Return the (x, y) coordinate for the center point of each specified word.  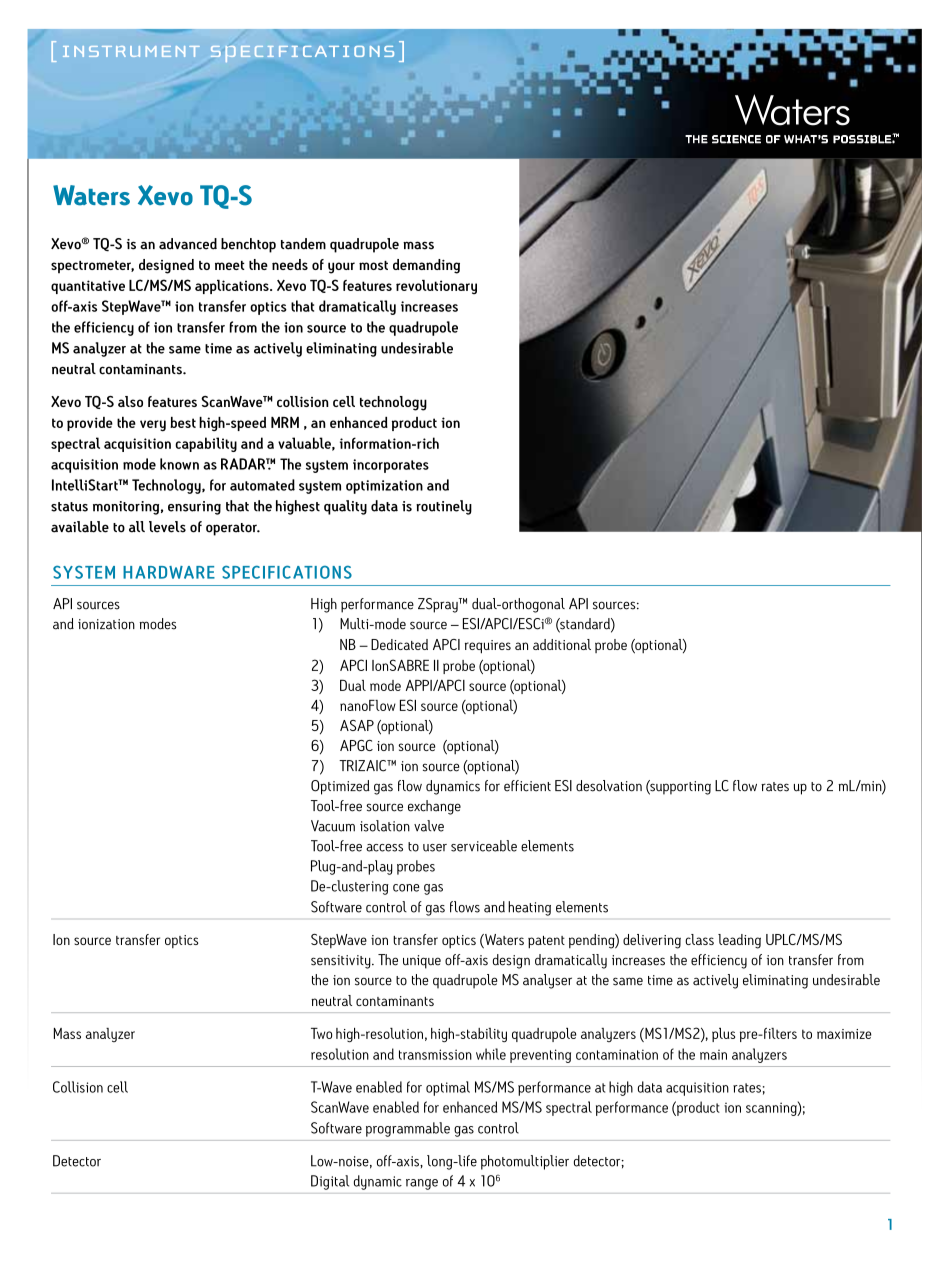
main (713, 1055)
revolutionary (436, 287)
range (422, 1184)
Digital (330, 1182)
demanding (426, 266)
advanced (188, 244)
